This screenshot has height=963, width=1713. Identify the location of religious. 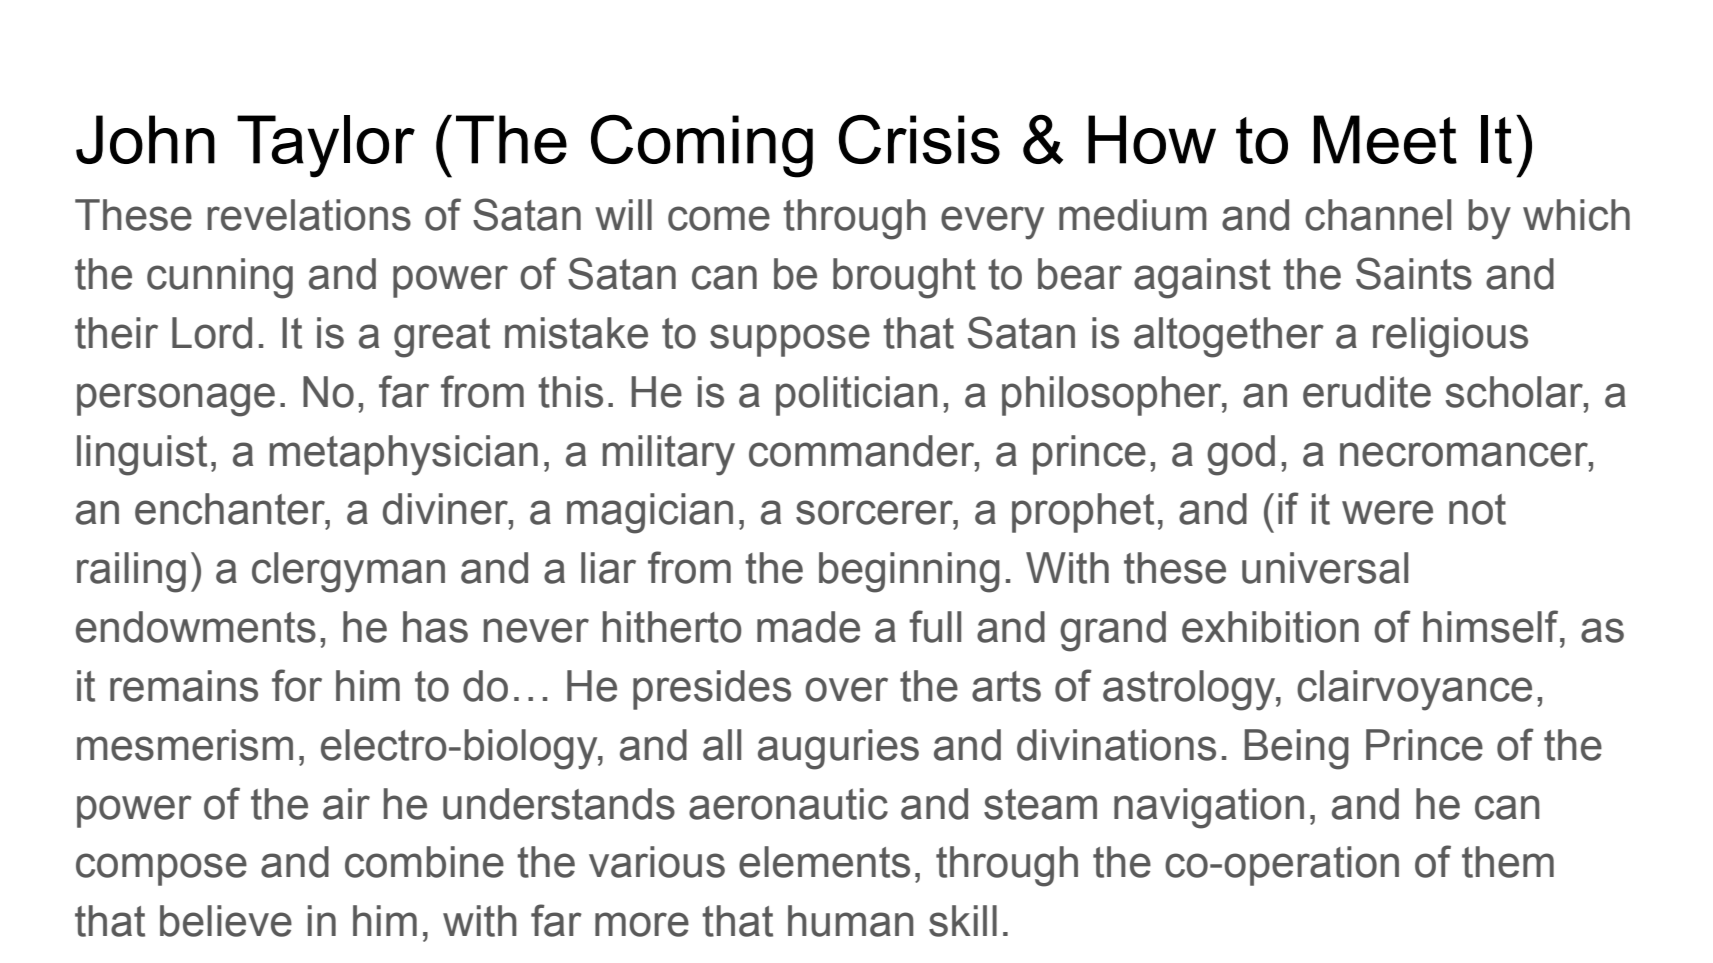
(1450, 337).
